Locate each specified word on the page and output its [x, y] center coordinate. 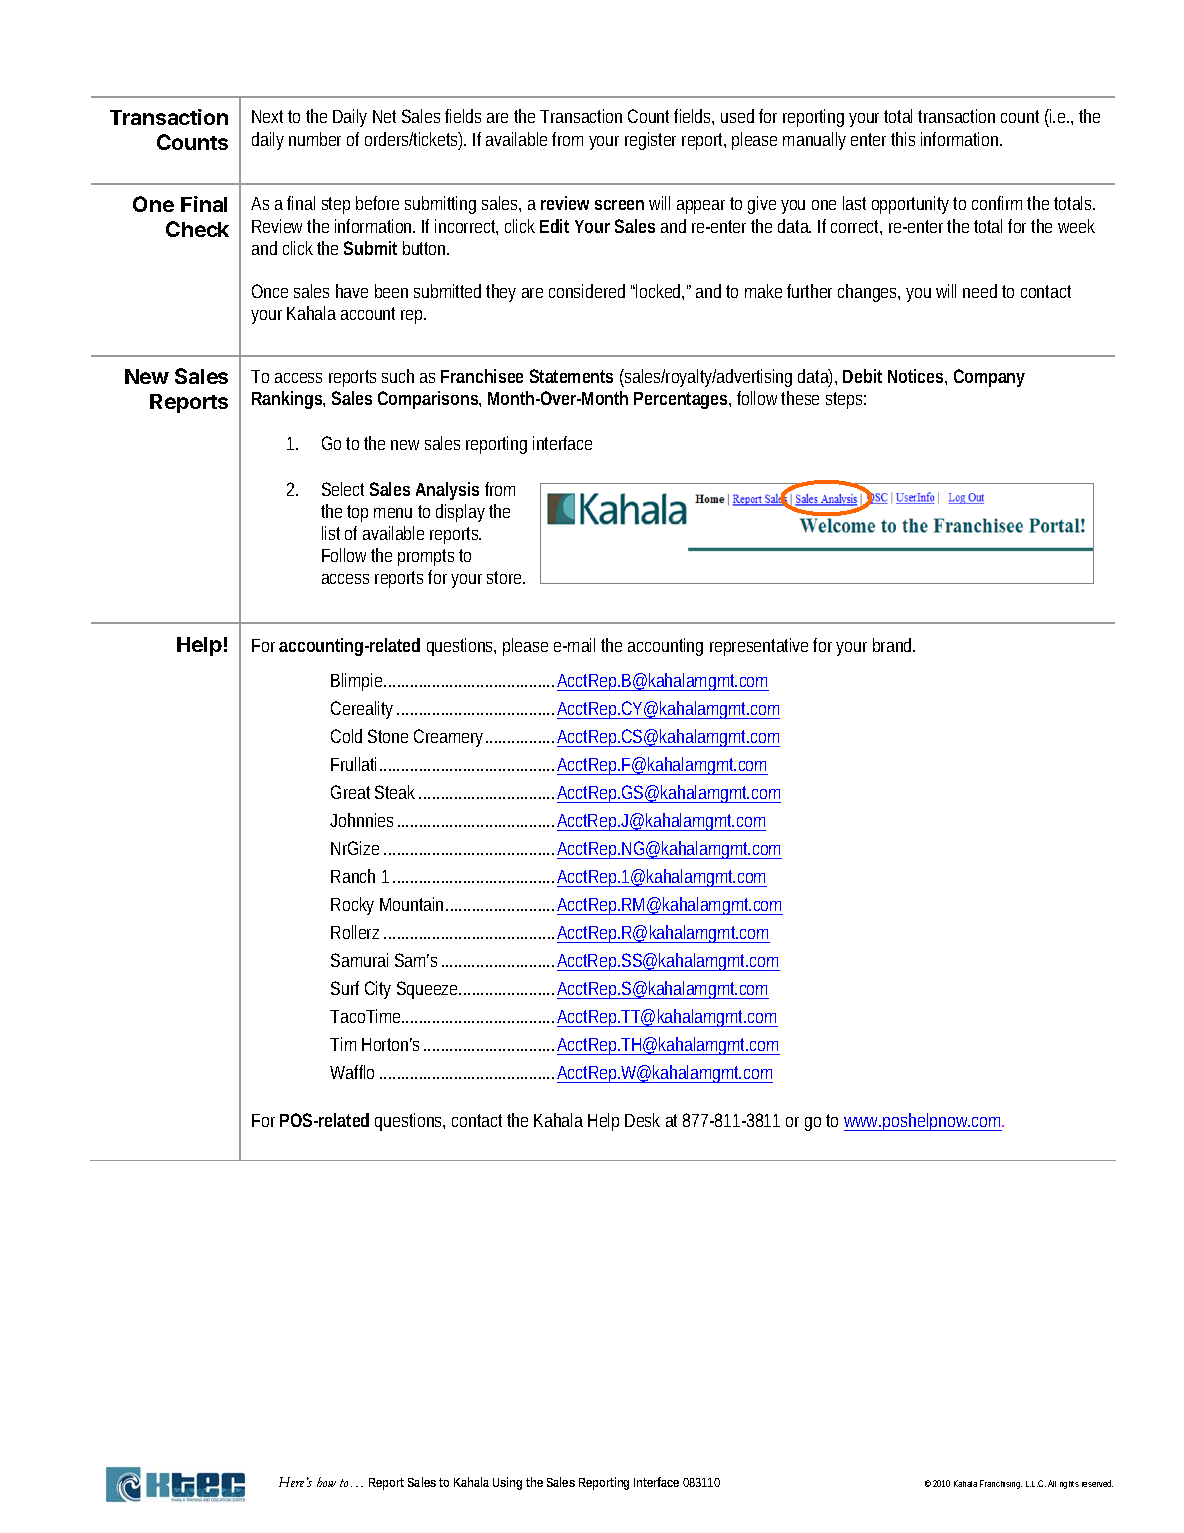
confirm [1000, 203]
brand [894, 645]
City [378, 990]
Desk [642, 1120]
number [315, 139]
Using [507, 1483]
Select [343, 489]
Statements [571, 376]
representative [759, 647]
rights [1069, 1485]
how [326, 1482]
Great [350, 792]
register [650, 141]
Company [989, 378]
